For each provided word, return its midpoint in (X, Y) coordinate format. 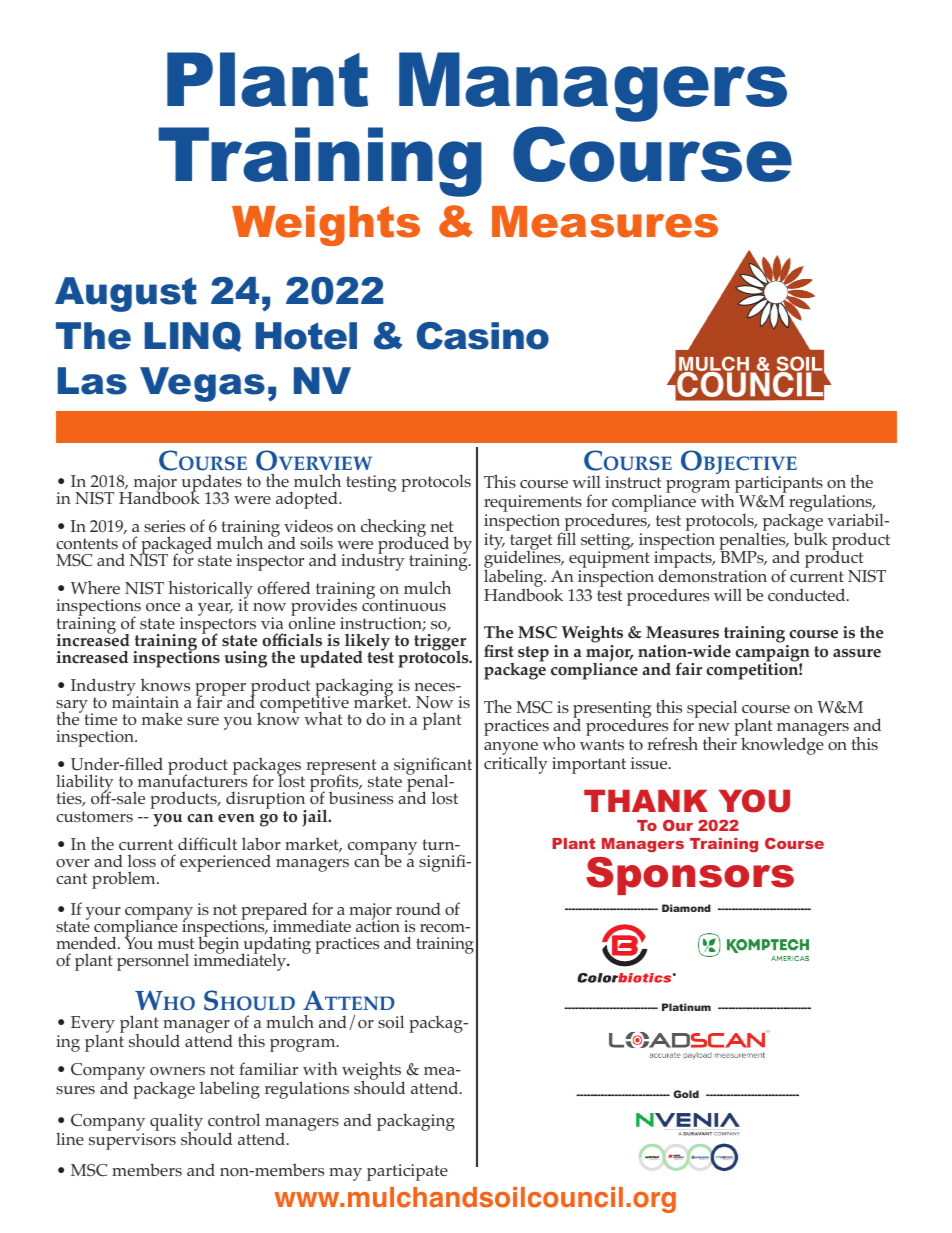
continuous (404, 605)
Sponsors (690, 876)
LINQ (193, 337)
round (418, 909)
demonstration (712, 576)
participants (780, 486)
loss (142, 861)
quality (176, 1124)
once (163, 607)
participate (407, 1172)
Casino (483, 336)
